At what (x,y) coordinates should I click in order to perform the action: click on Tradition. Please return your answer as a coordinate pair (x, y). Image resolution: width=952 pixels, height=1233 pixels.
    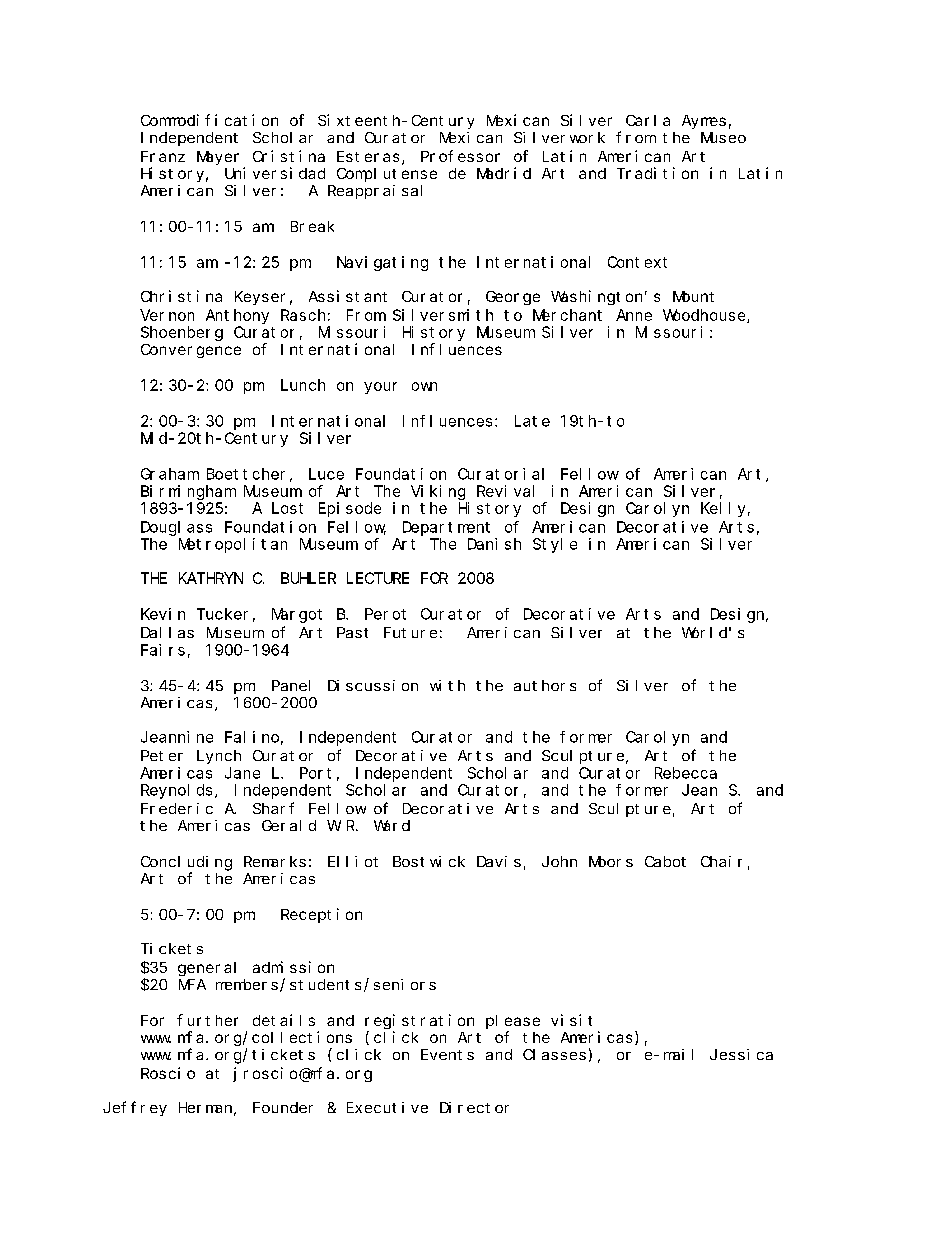
    Looking at the image, I should click on (657, 173).
